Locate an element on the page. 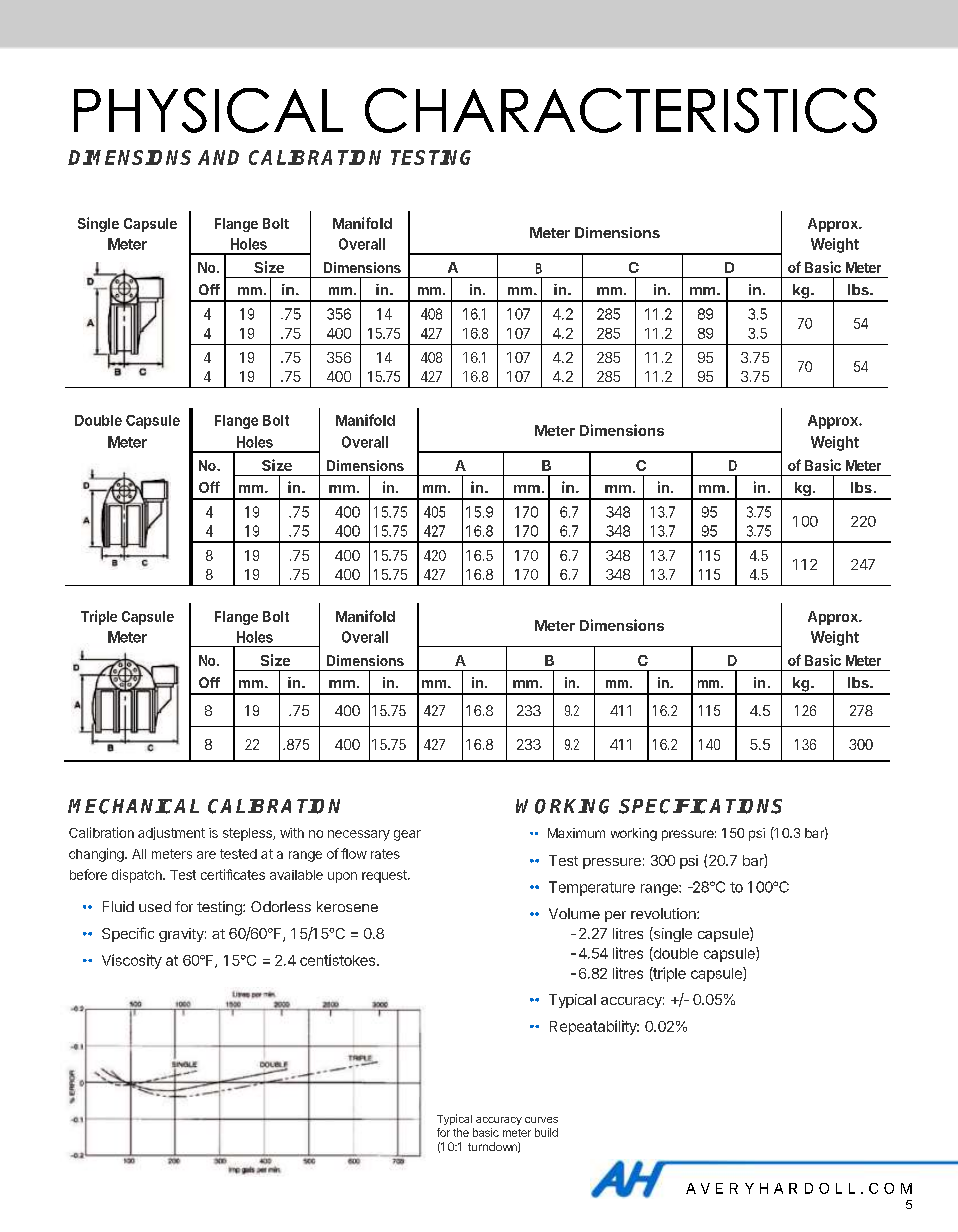 The width and height of the document is (958, 1232). Volume is located at coordinates (574, 913).
